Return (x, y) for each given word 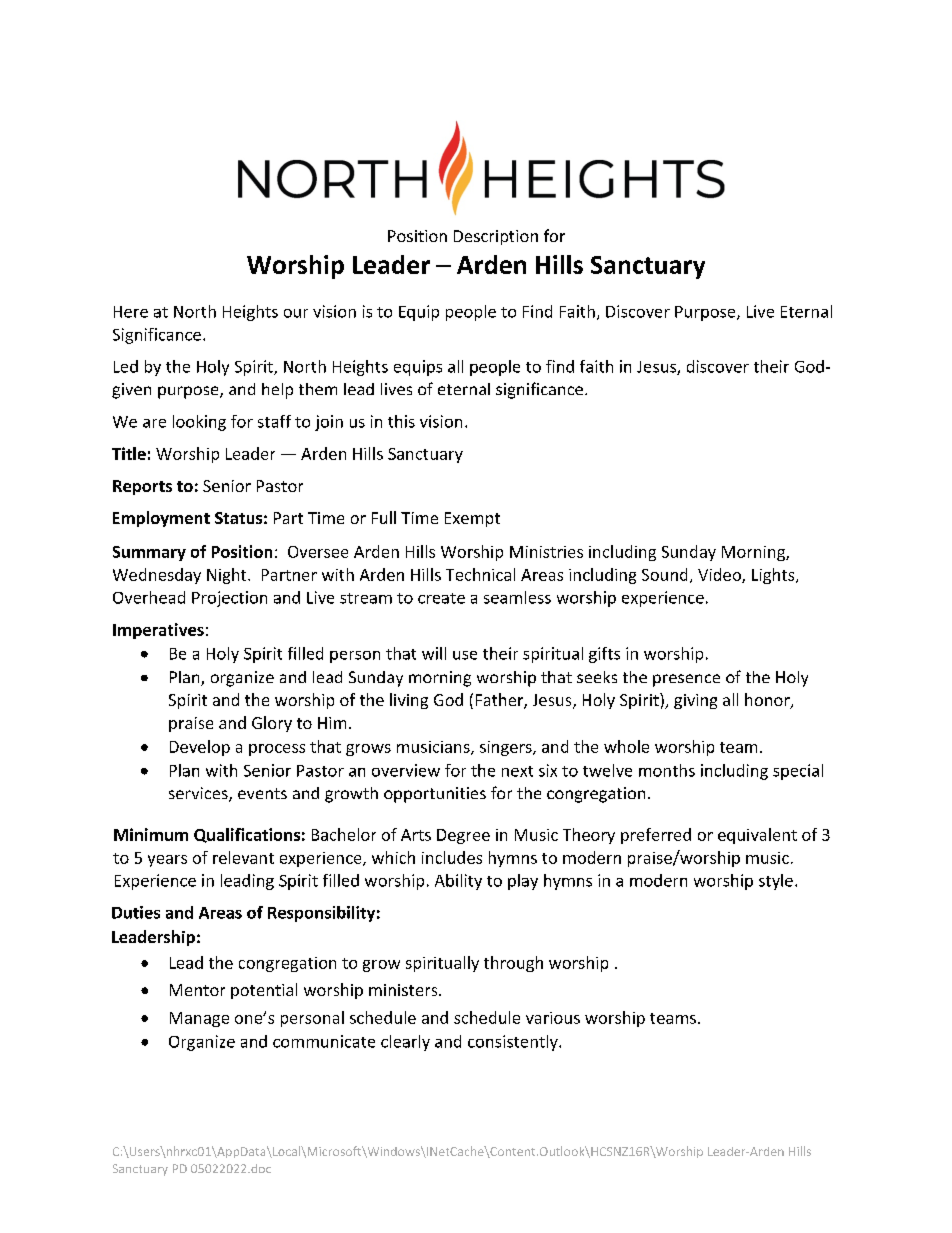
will (434, 653)
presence (686, 680)
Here (131, 312)
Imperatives (158, 631)
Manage (199, 1019)
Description (496, 237)
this (401, 421)
